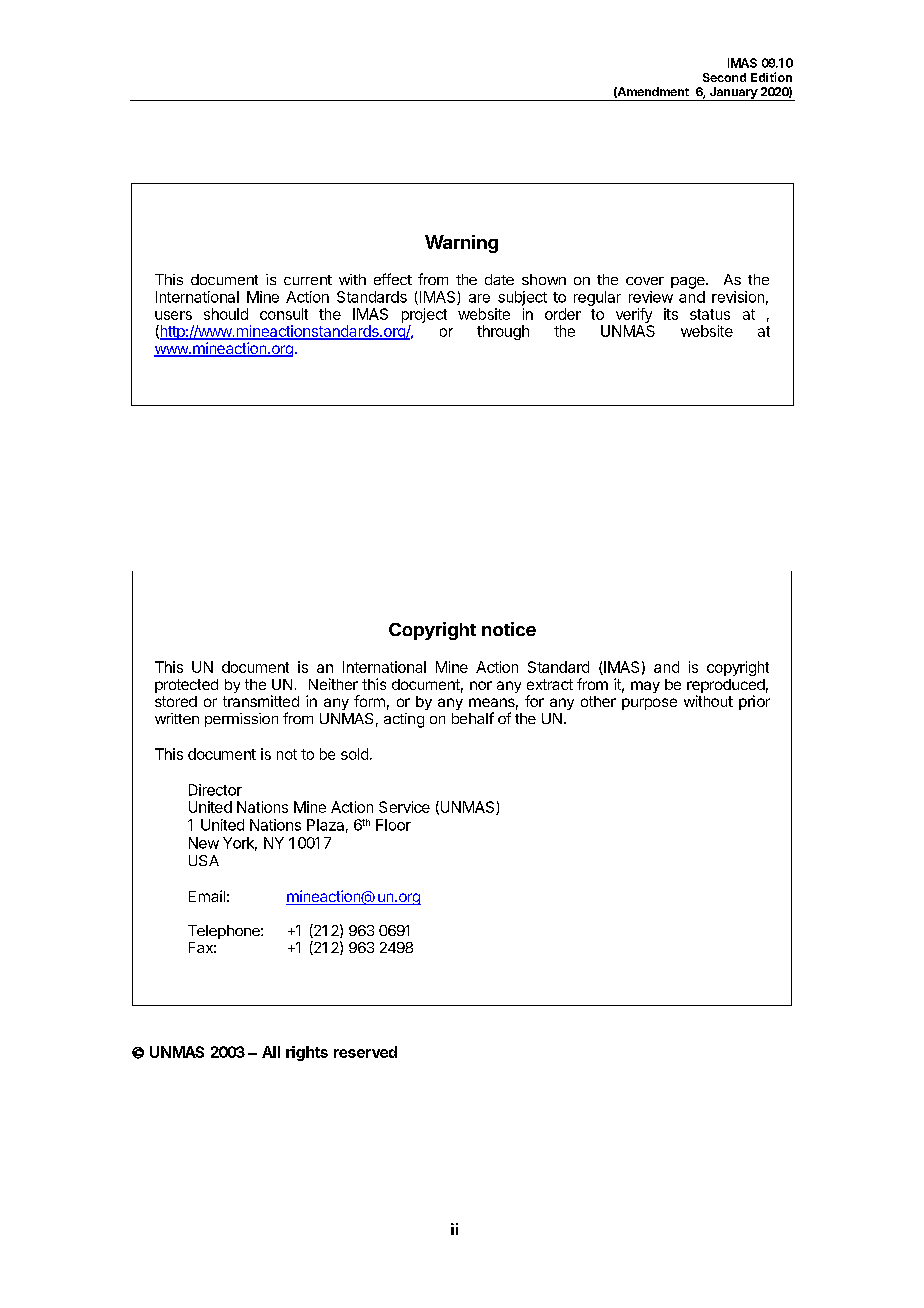 The height and width of the page is (1308, 924). What do you see at coordinates (308, 280) in the page?
I see `current` at bounding box center [308, 280].
